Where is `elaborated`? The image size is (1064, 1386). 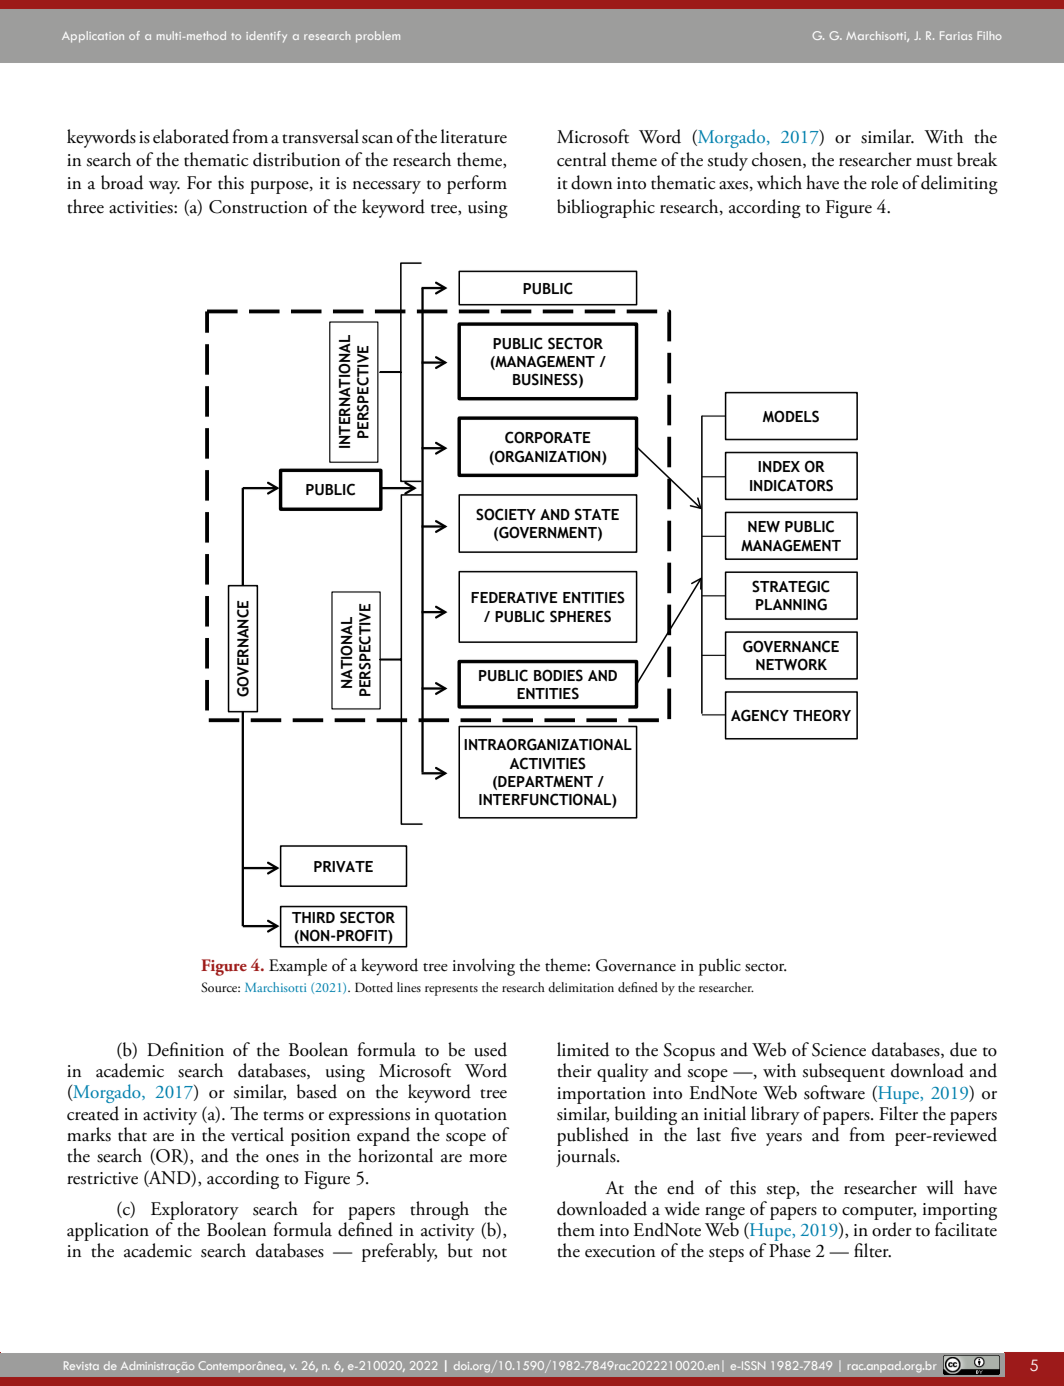 elaborated is located at coordinates (191, 136).
